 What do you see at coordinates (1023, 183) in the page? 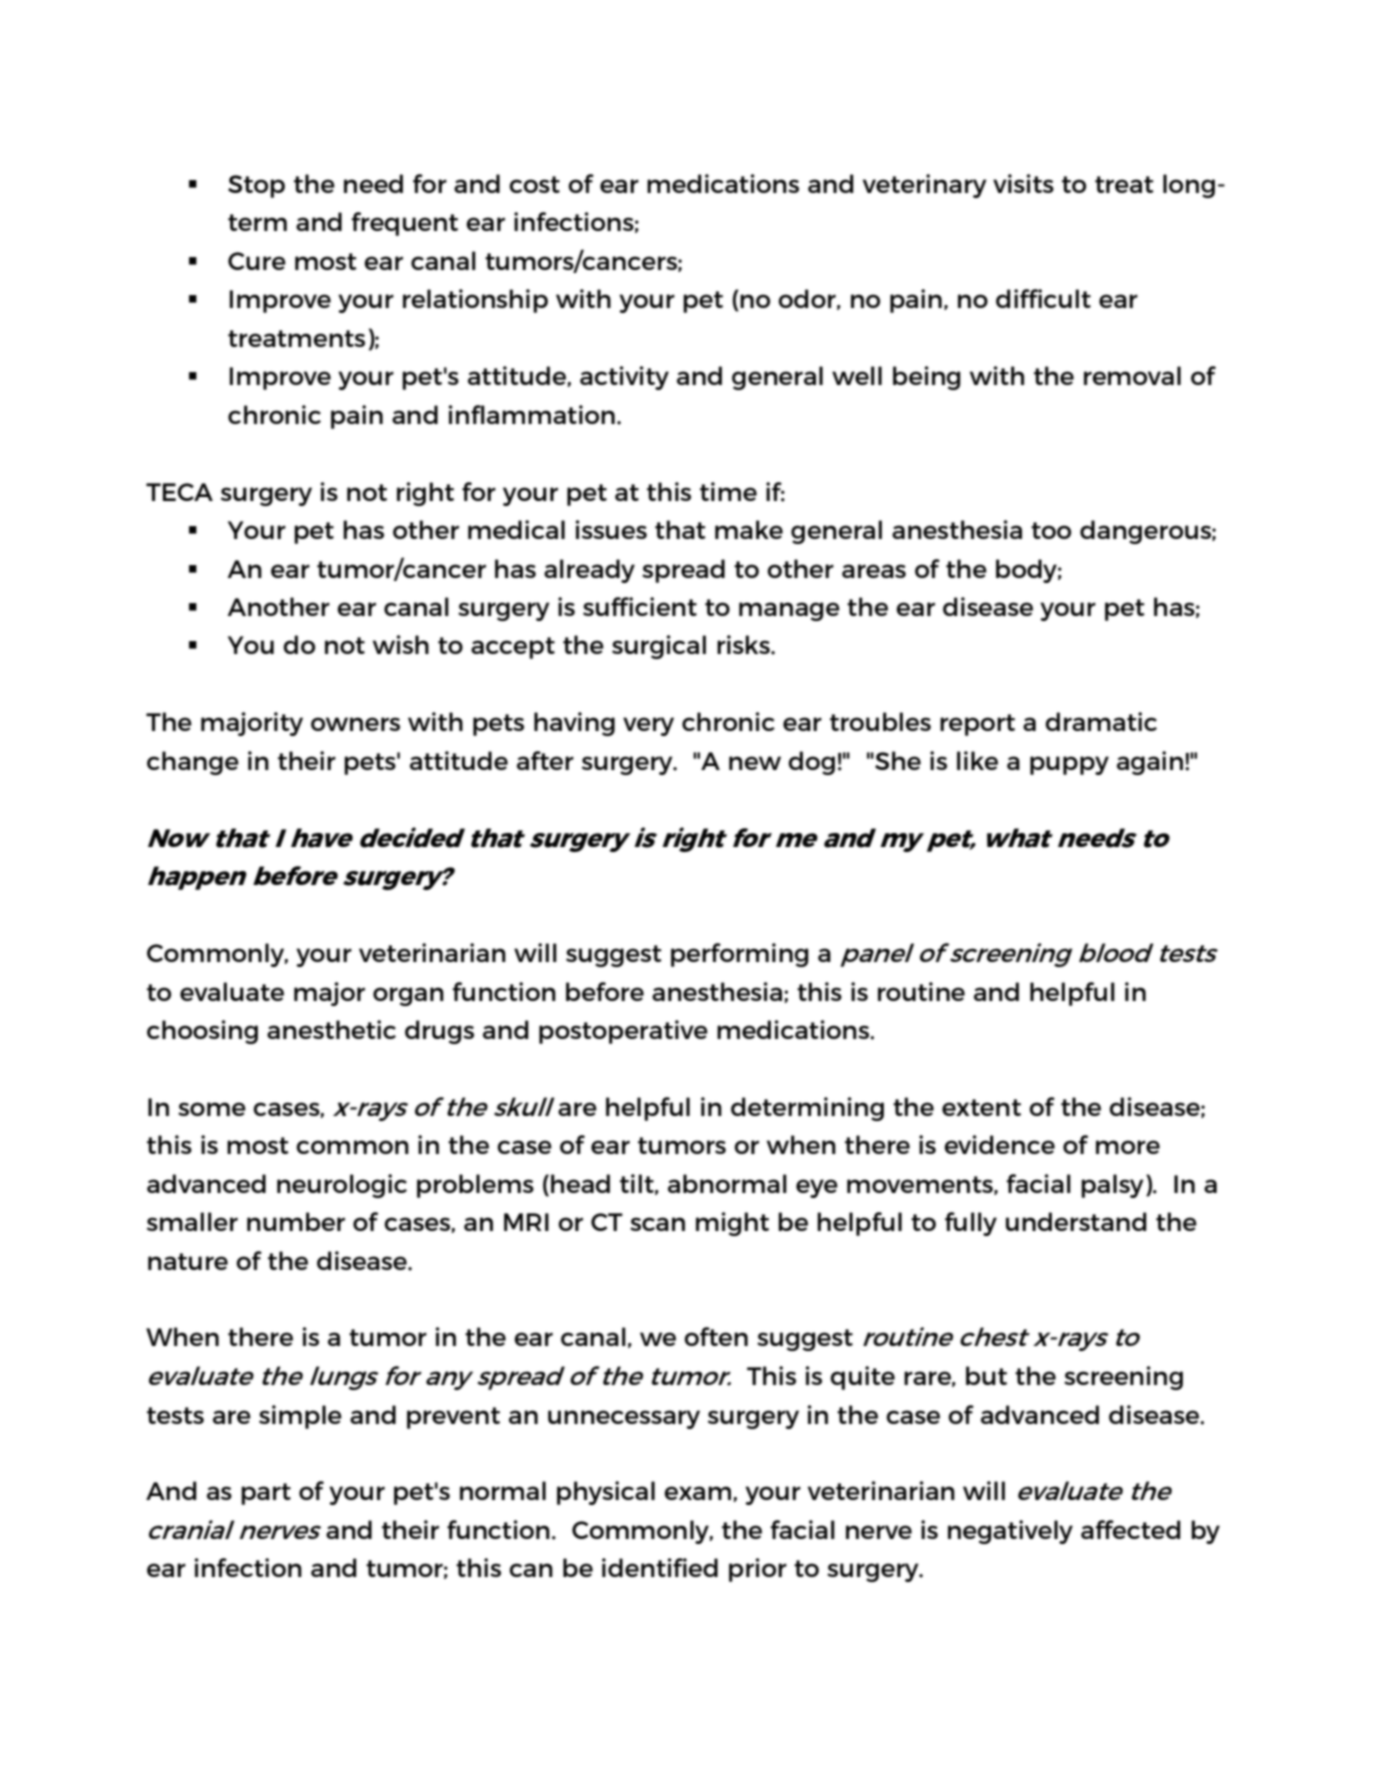
I see `visits` at bounding box center [1023, 183].
